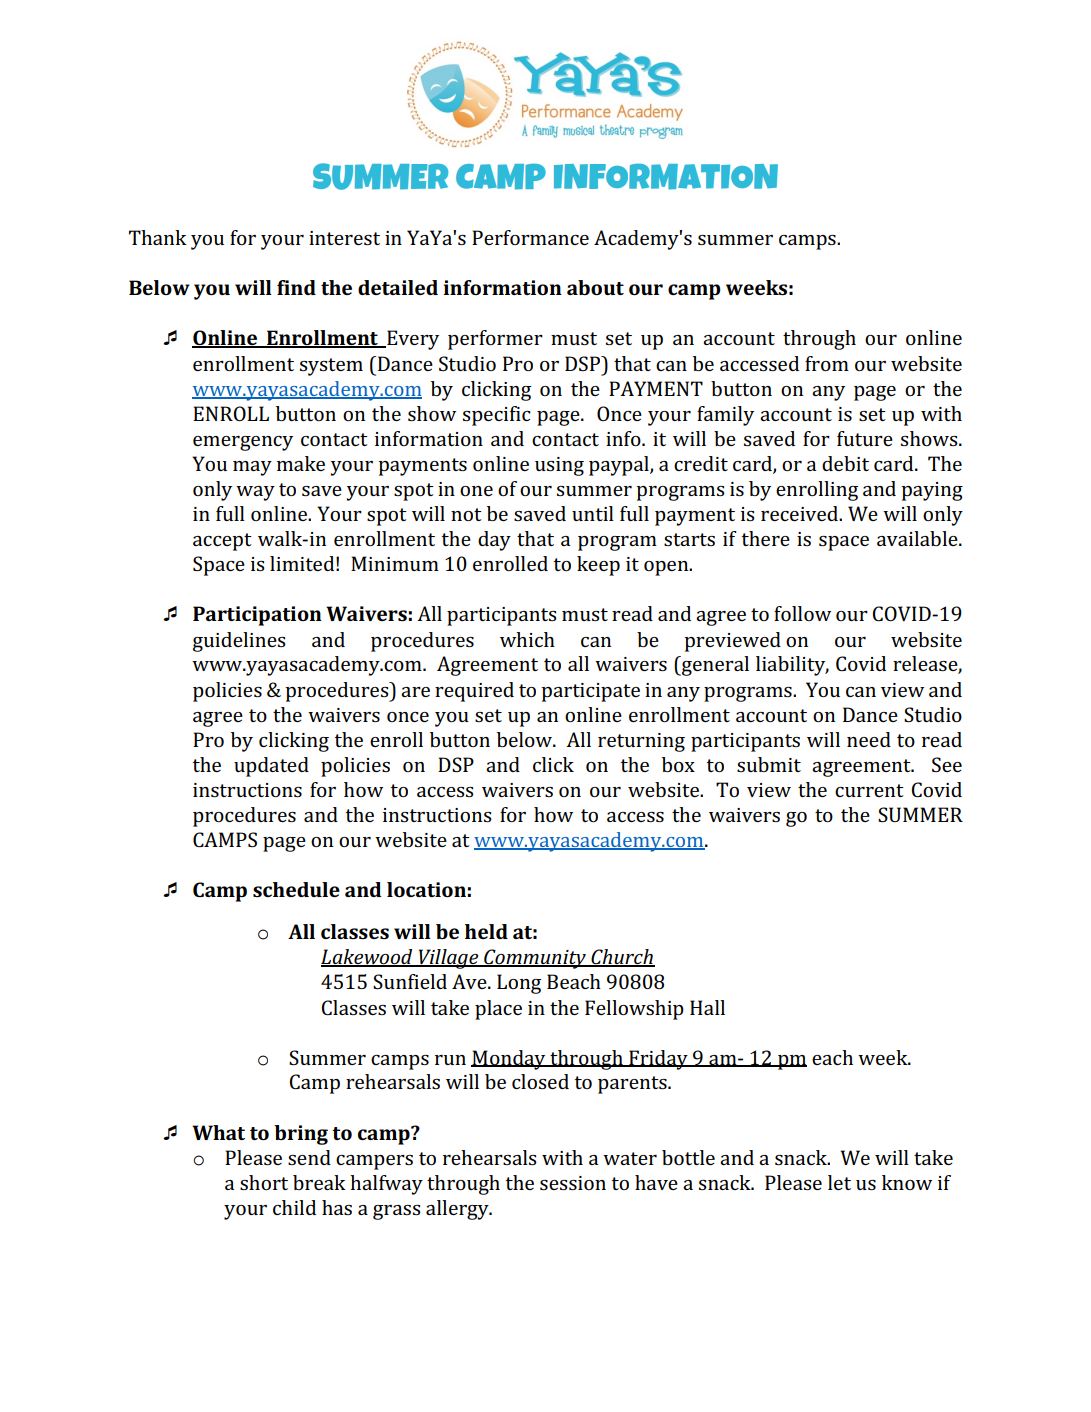 Image resolution: width=1091 pixels, height=1412 pixels. I want to click on using, so click(559, 466).
